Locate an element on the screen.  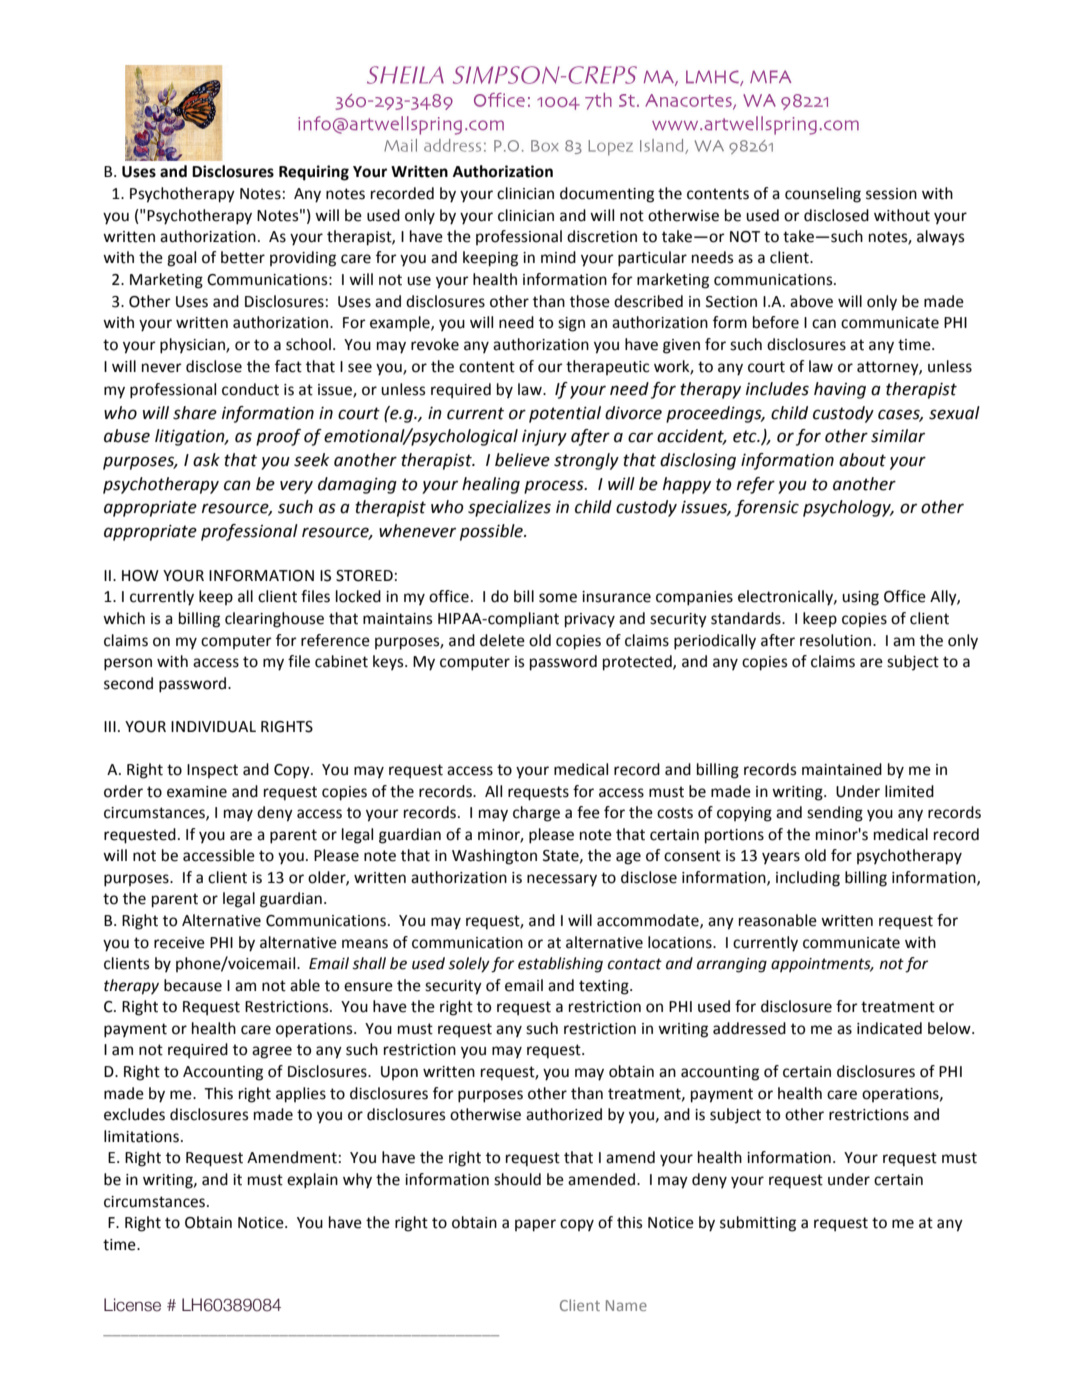
ask is located at coordinates (206, 460).
